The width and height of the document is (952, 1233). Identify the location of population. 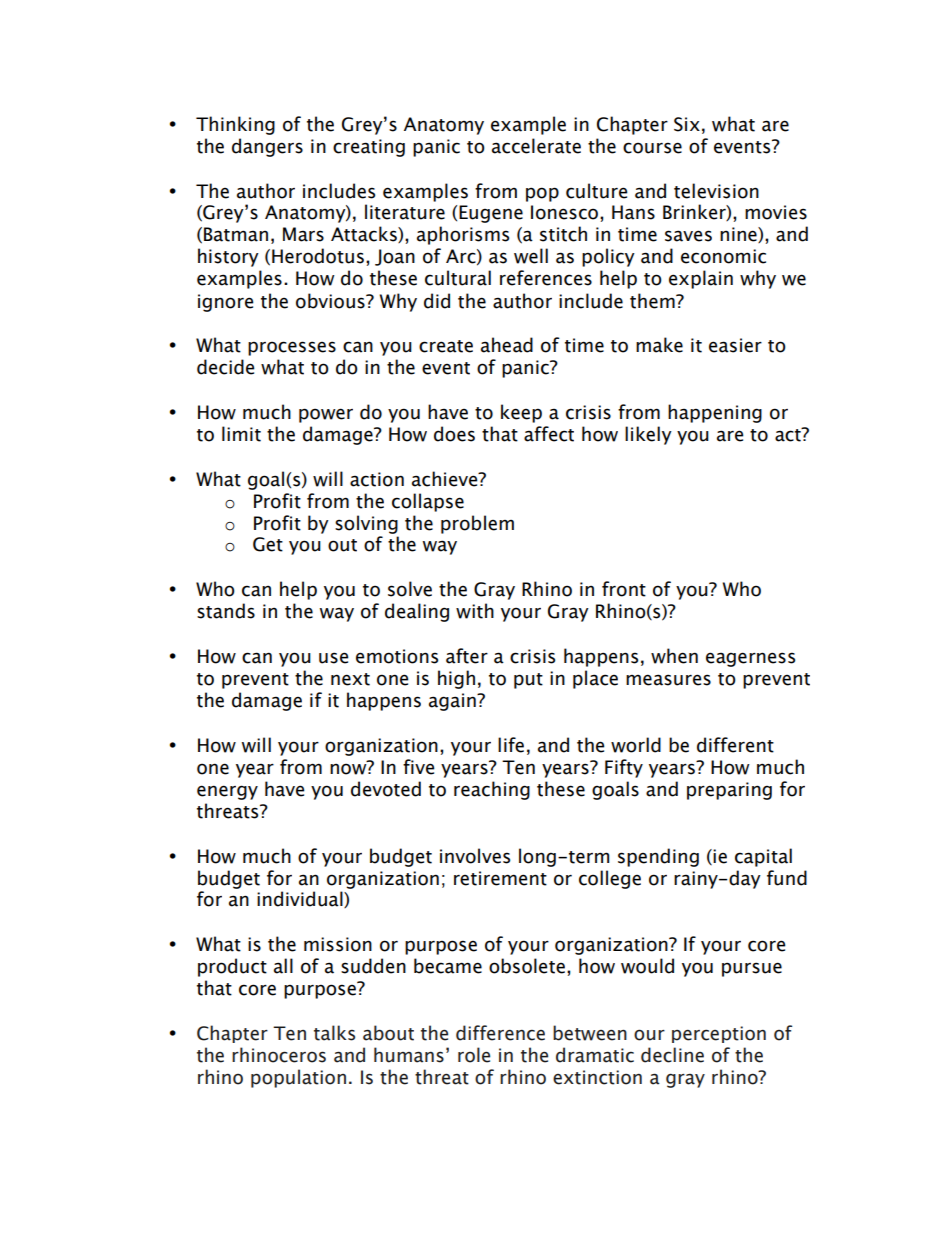
(298, 1078).
